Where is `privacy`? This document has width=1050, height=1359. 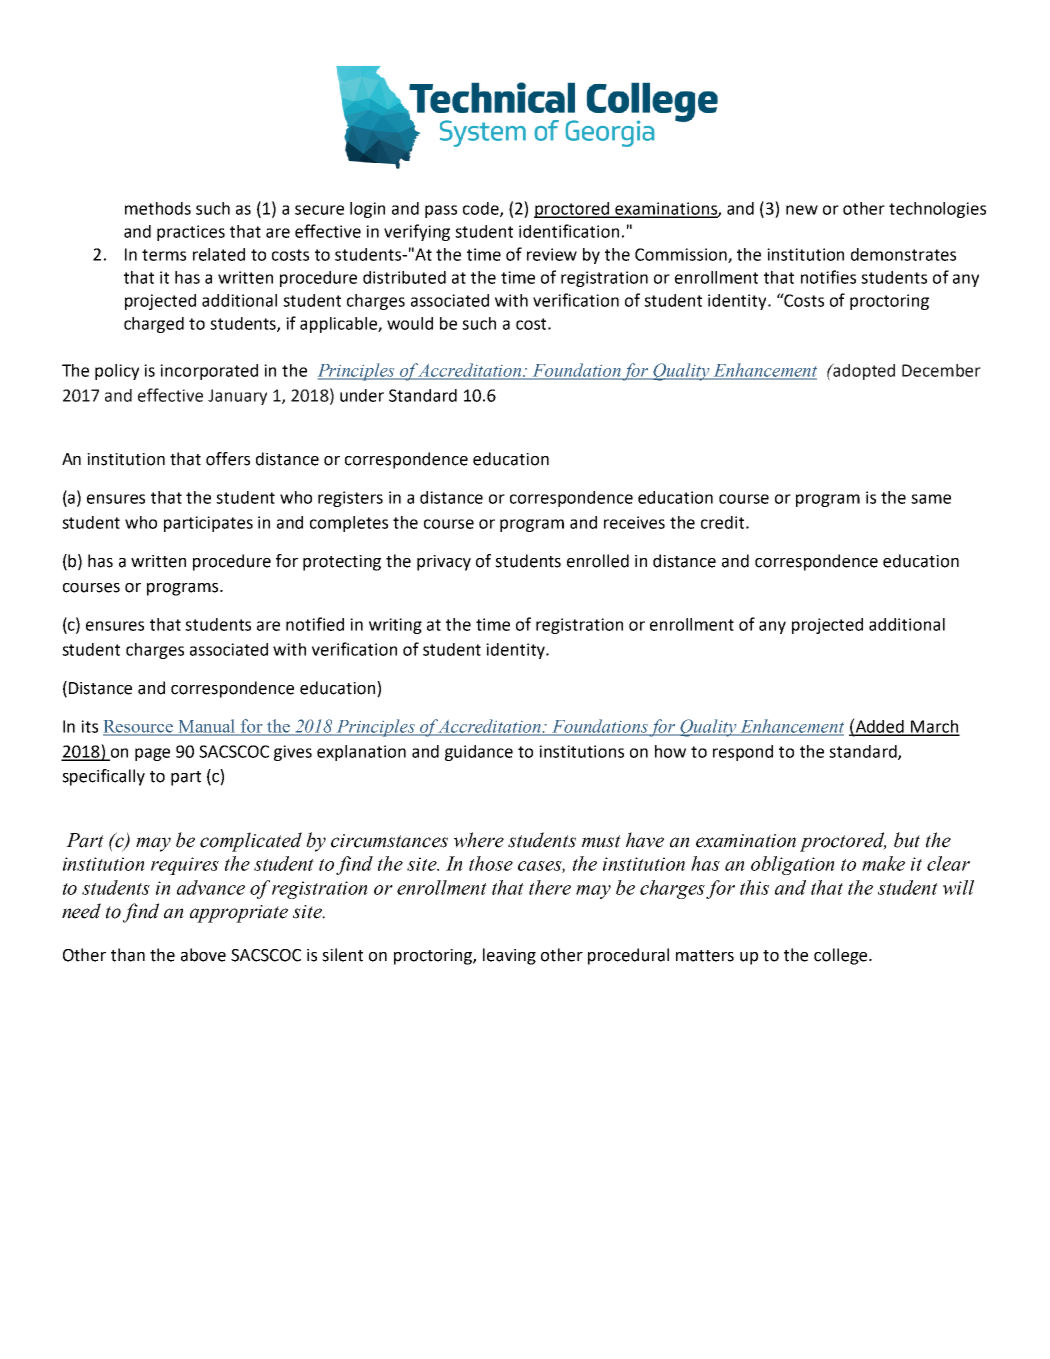
privacy is located at coordinates (444, 563).
